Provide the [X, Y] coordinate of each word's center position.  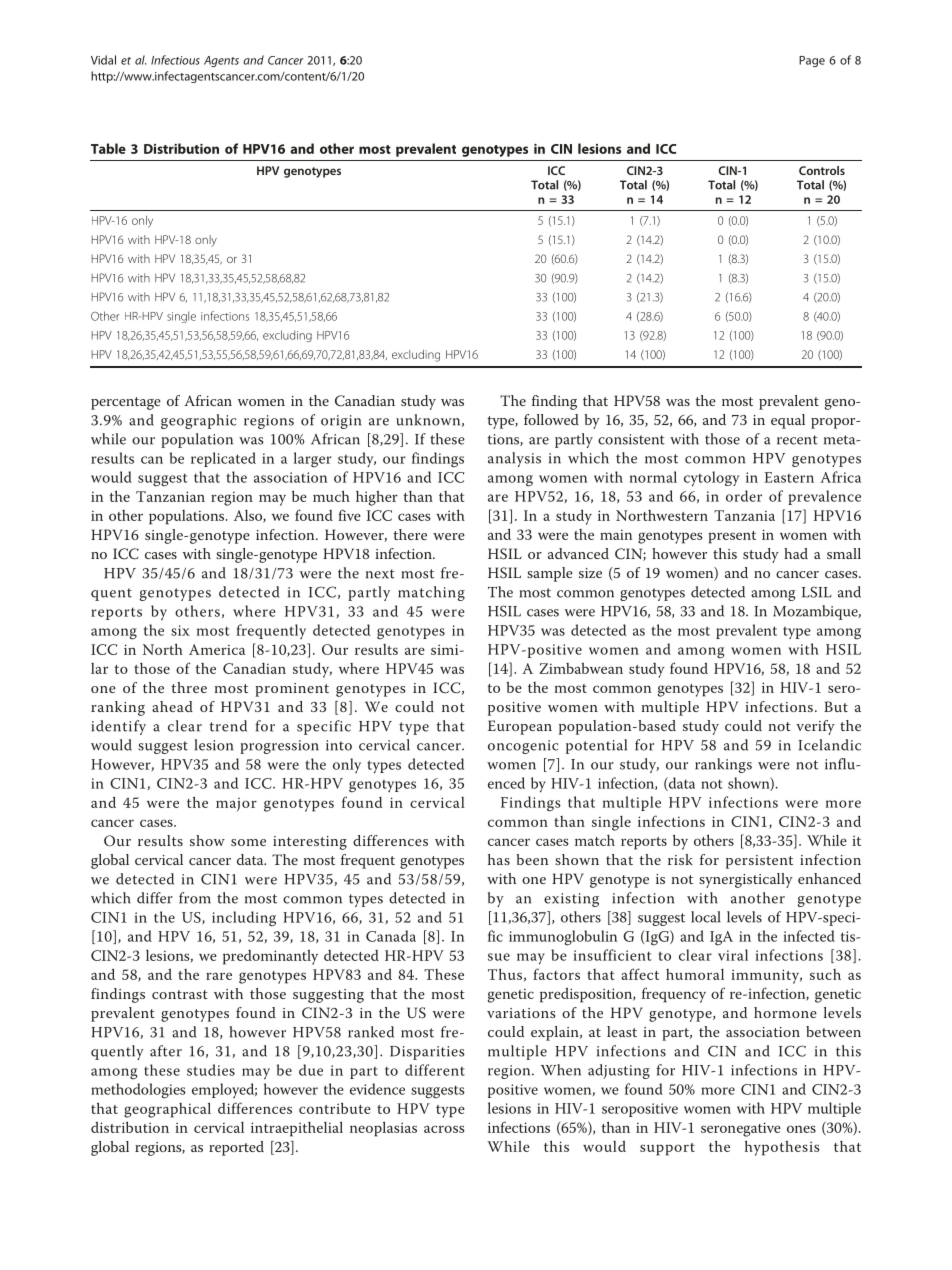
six [180, 630]
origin [341, 422]
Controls [822, 170]
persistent [759, 862]
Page [812, 61]
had [796, 553]
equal [788, 421]
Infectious [175, 60]
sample [550, 574]
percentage [126, 403]
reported [236, 1148]
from [195, 898]
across [444, 1129]
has [499, 859]
